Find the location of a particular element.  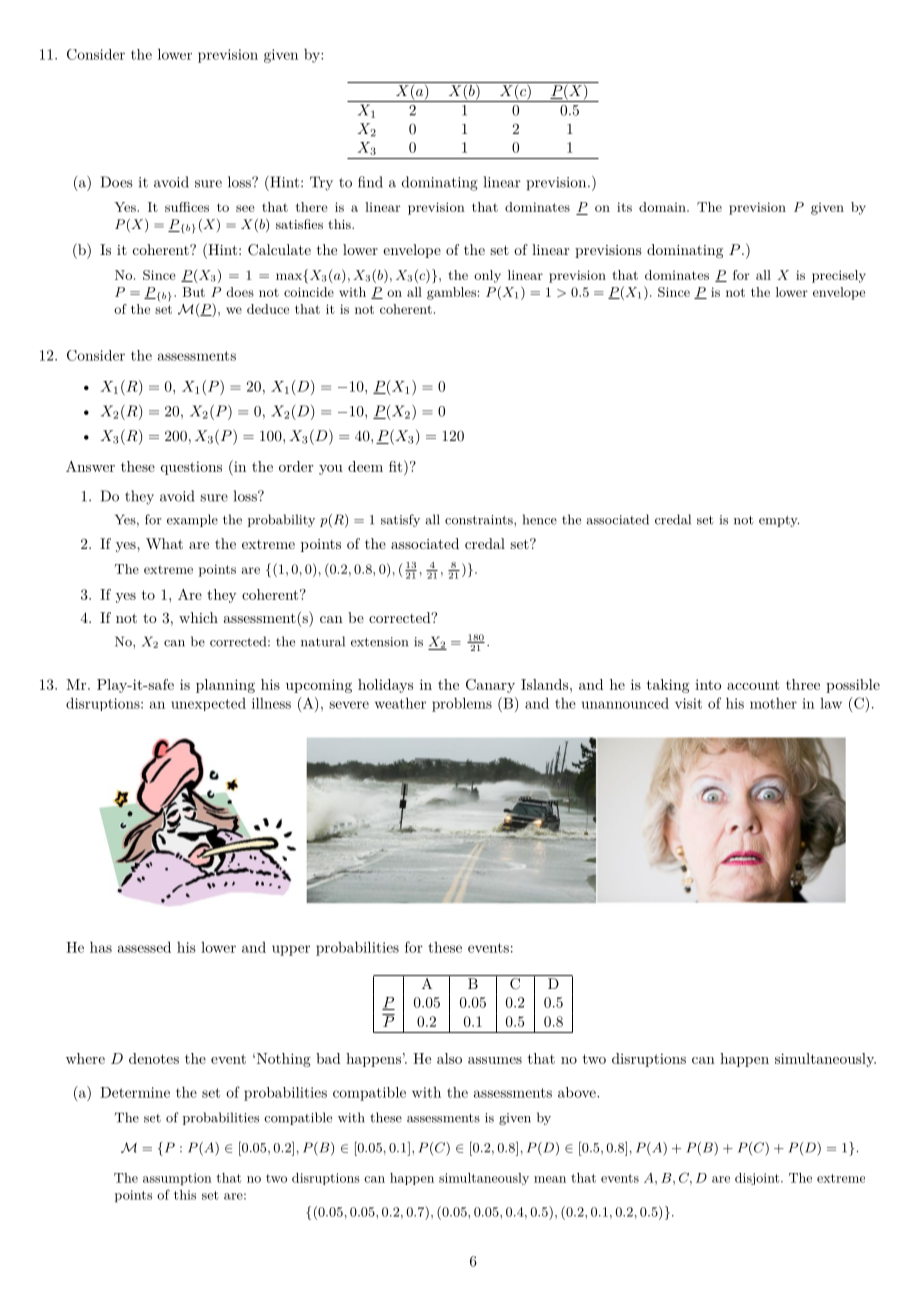

example is located at coordinates (192, 520).
